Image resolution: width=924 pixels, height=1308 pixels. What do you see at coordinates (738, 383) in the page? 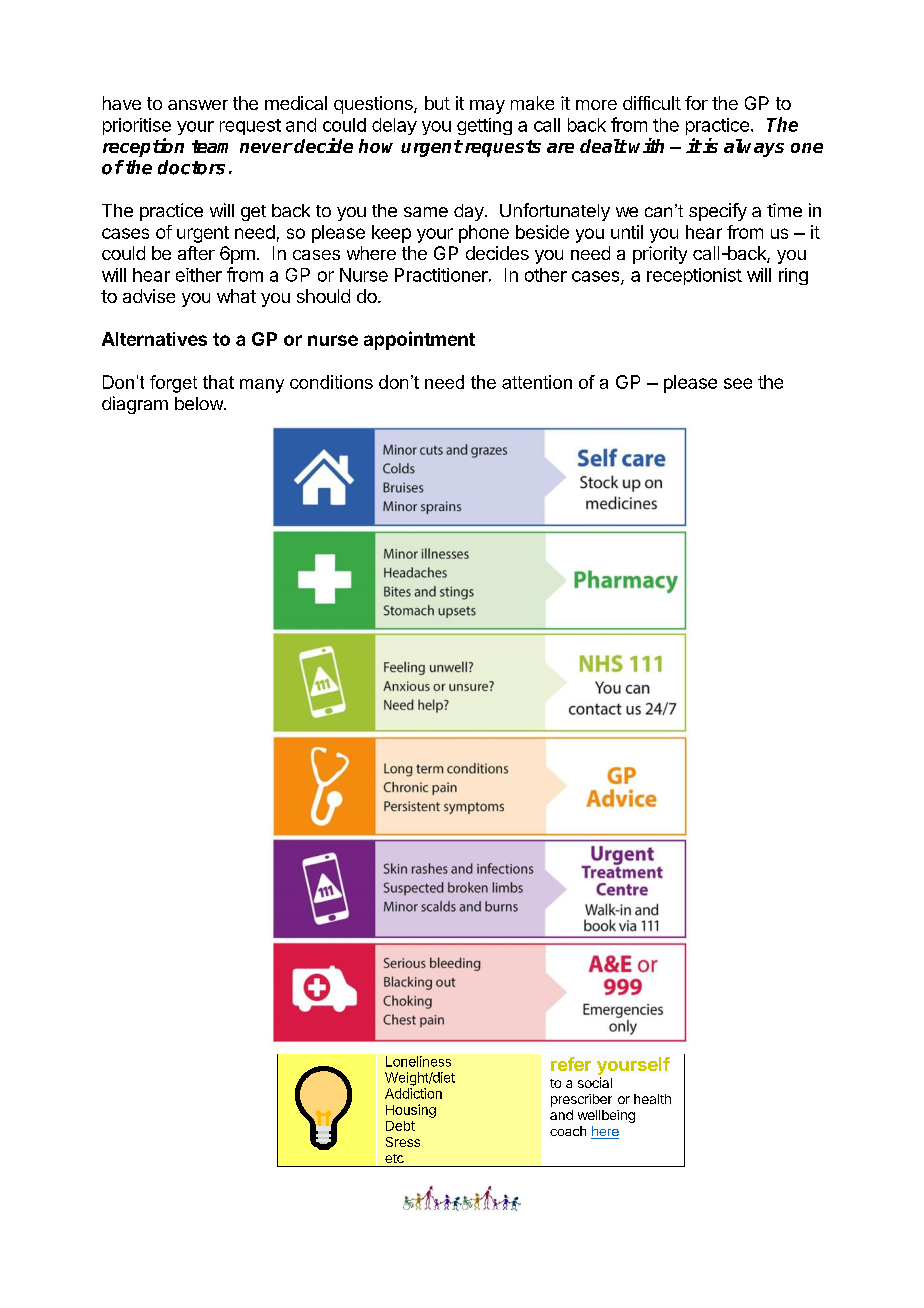
I see `see` at bounding box center [738, 383].
